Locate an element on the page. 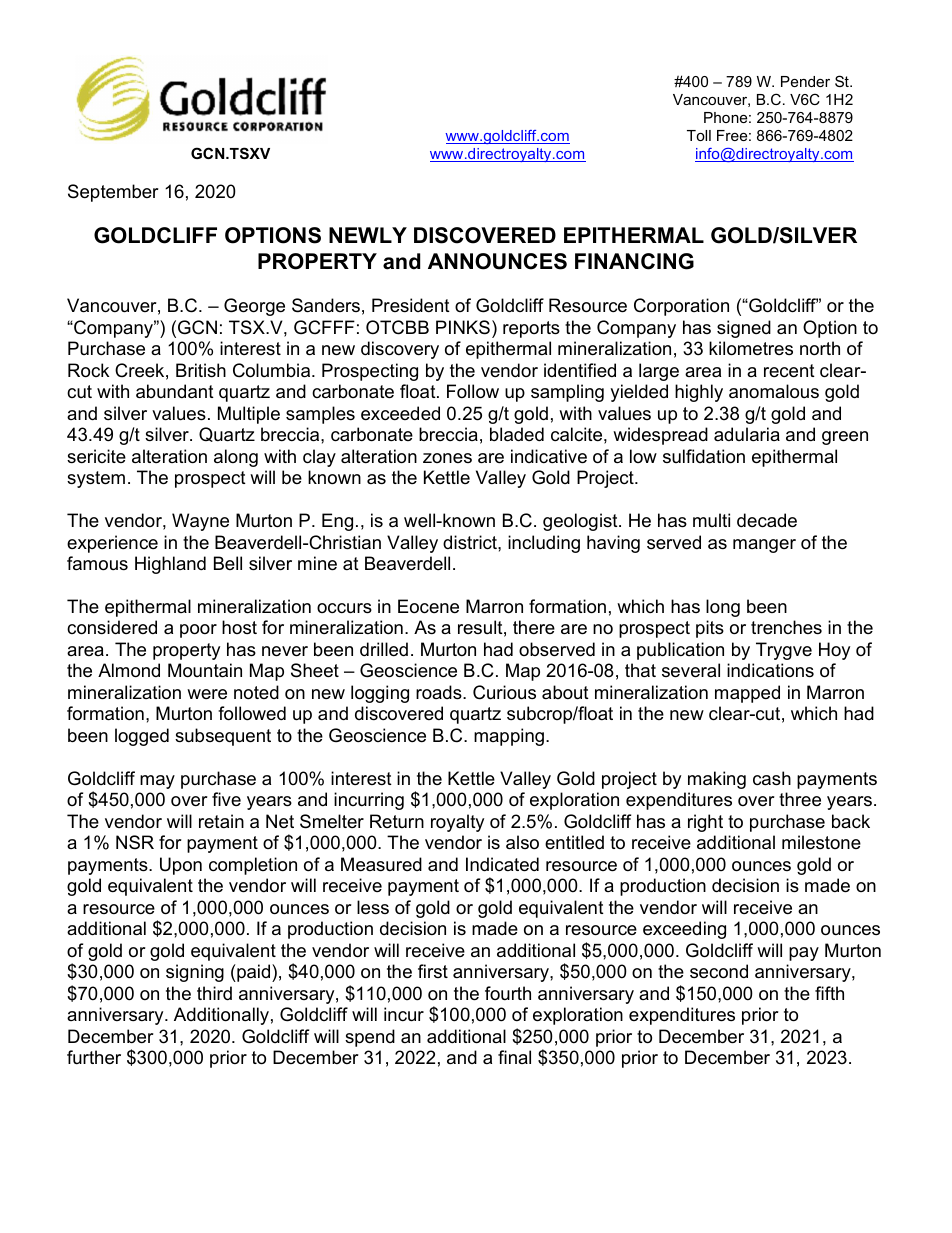 This document has width=952, height=1233. zones is located at coordinates (447, 458).
